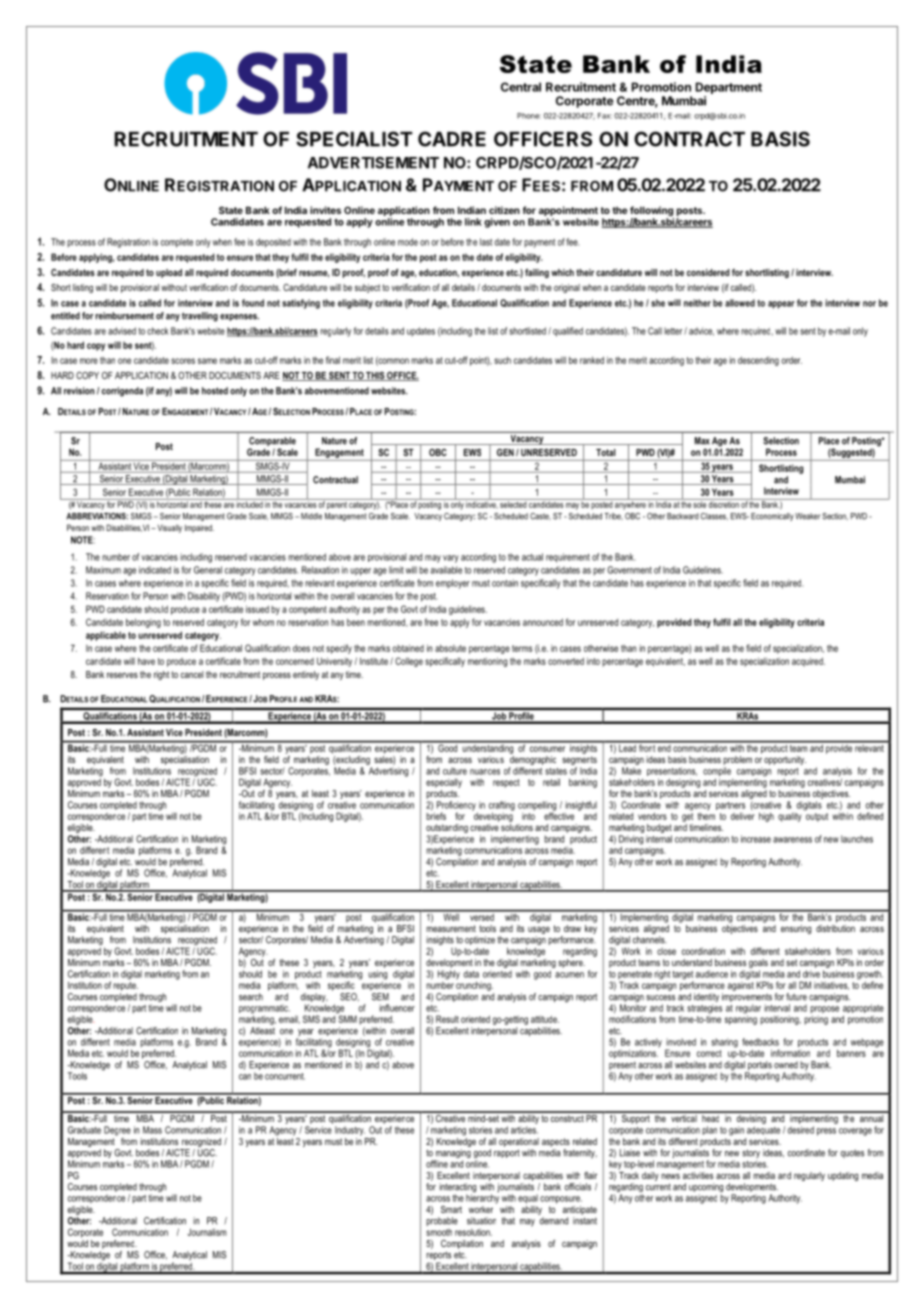  What do you see at coordinates (796, 929) in the image?
I see `ensuring` at bounding box center [796, 929].
